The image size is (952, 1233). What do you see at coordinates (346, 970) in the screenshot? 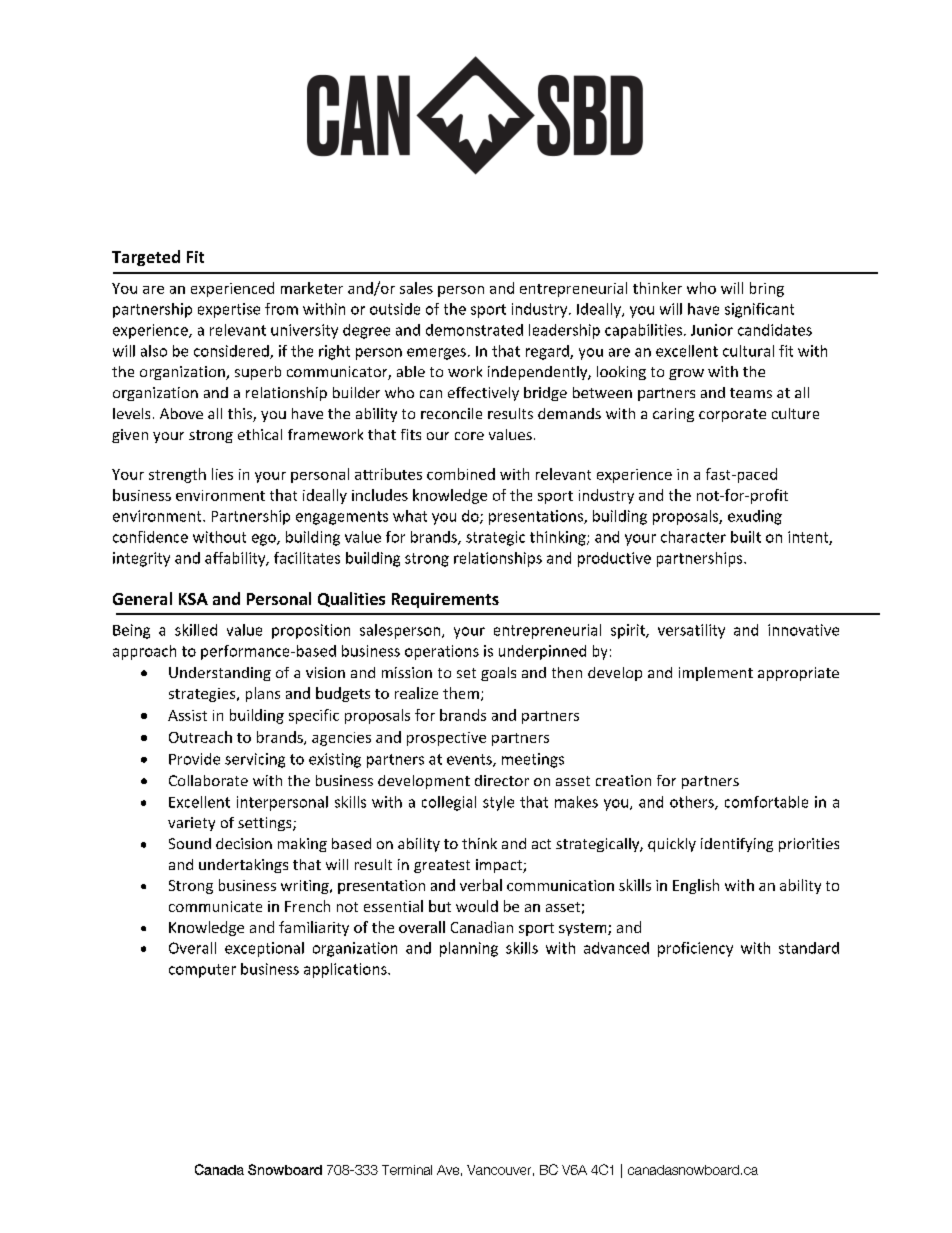
I see `applications` at bounding box center [346, 970].
